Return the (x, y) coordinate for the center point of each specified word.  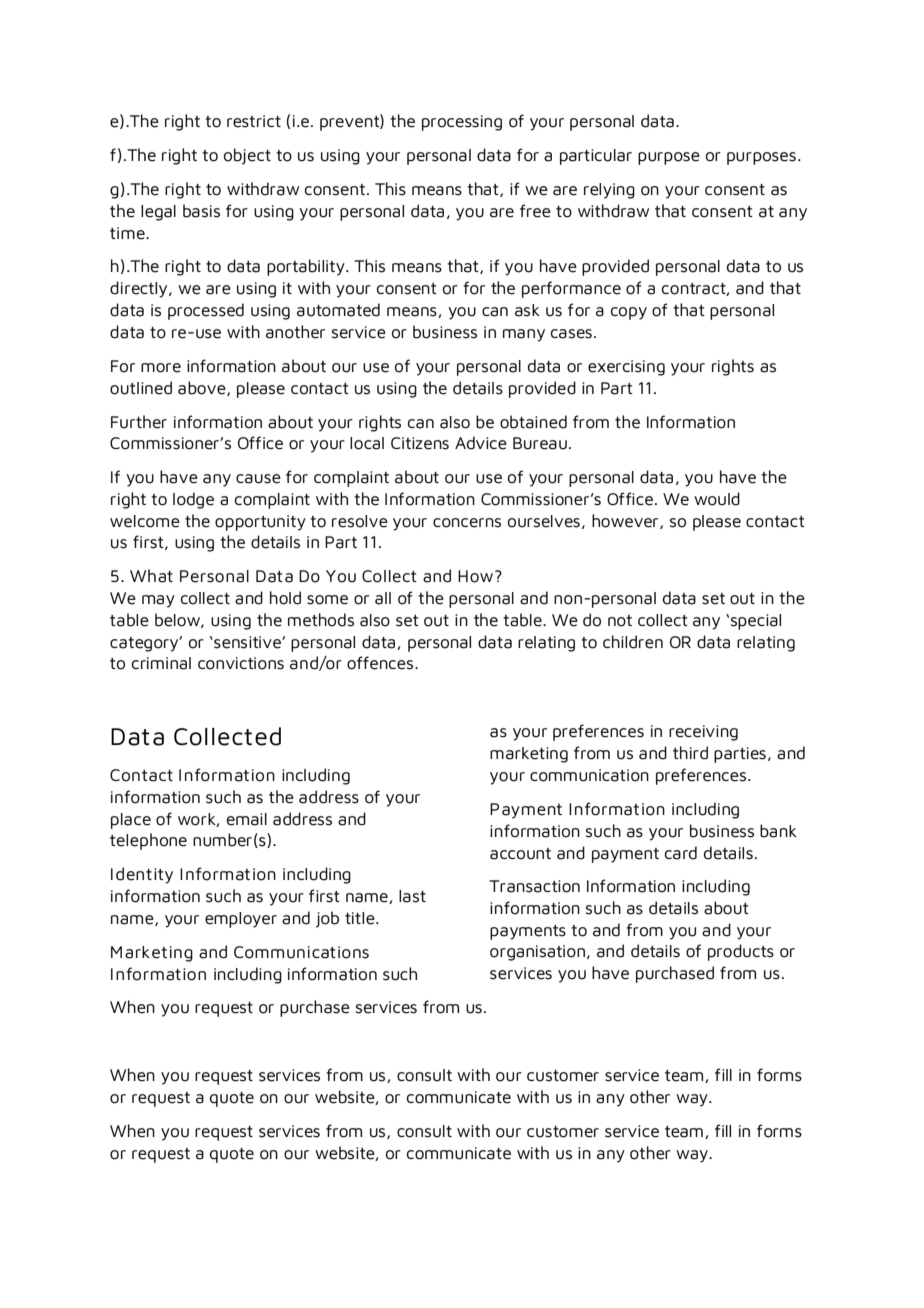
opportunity (260, 523)
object (247, 156)
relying (609, 191)
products (741, 952)
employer (241, 920)
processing (462, 123)
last (412, 896)
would (717, 499)
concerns (467, 523)
